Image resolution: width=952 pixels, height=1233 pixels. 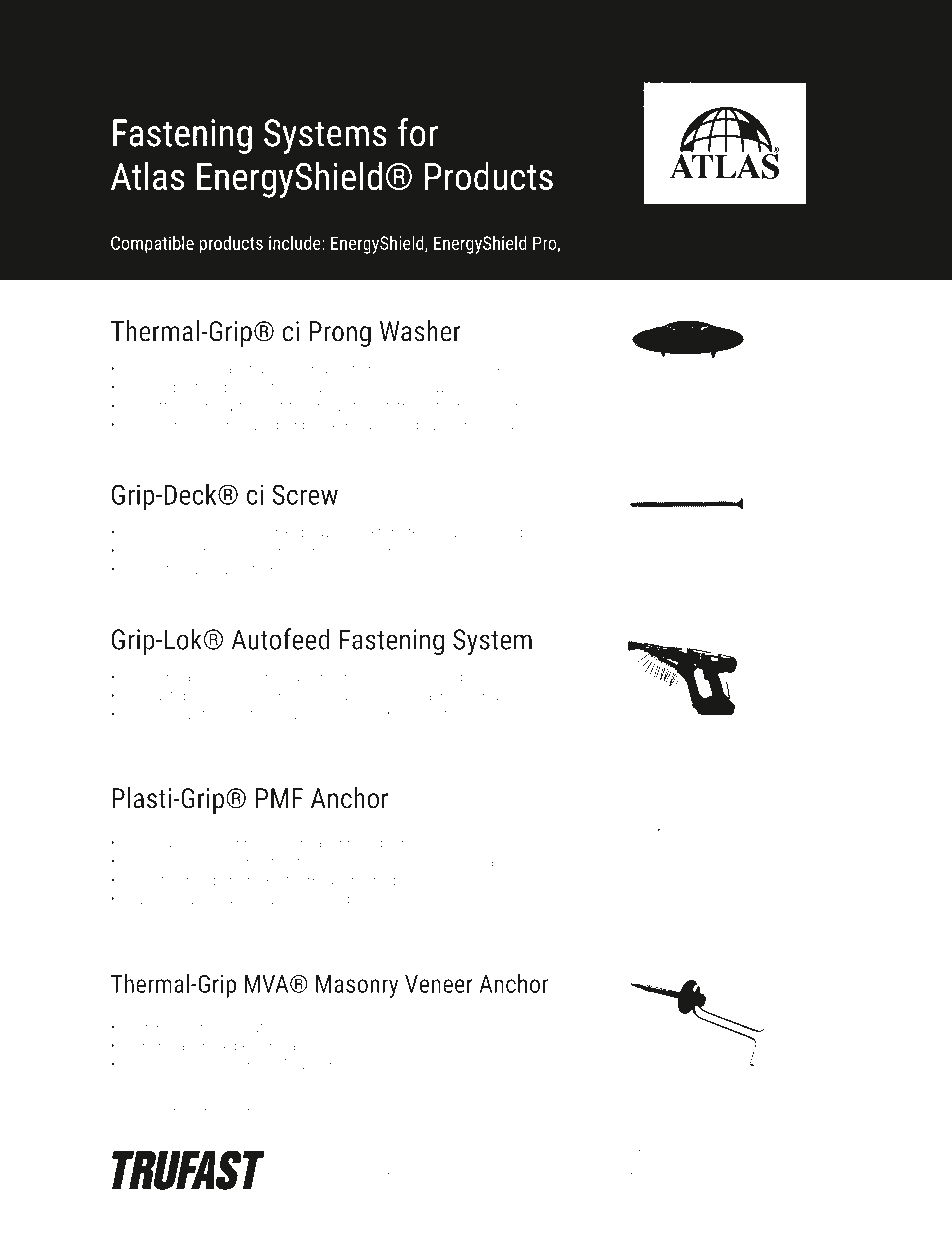 What do you see at coordinates (152, 244) in the screenshot?
I see `Compatible` at bounding box center [152, 244].
